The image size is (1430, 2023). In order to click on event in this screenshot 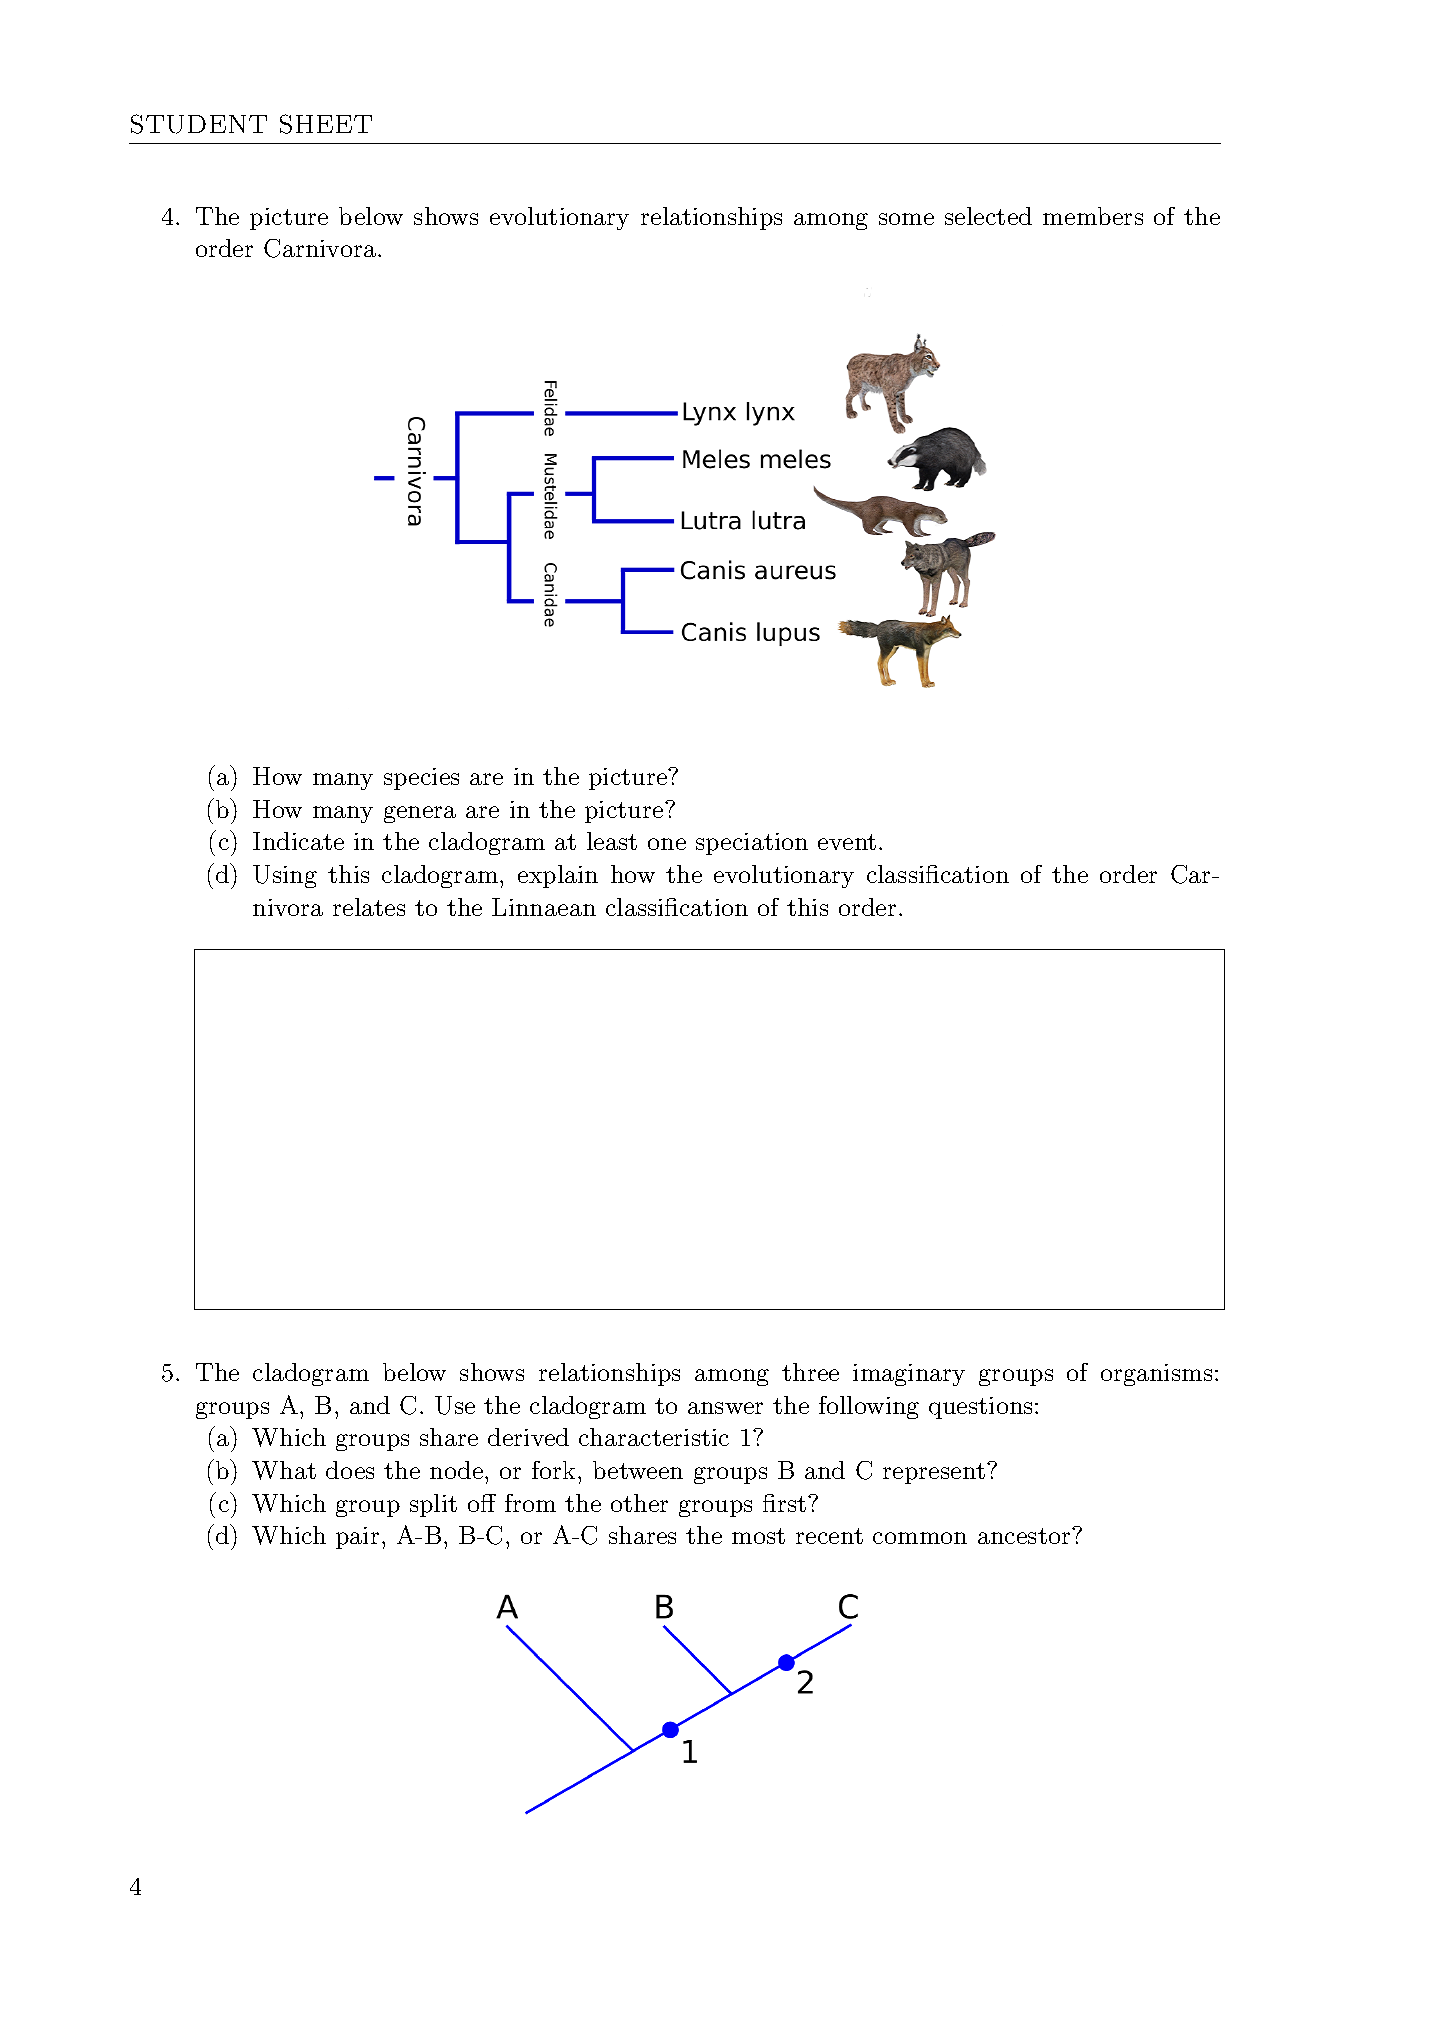, I will do `click(847, 842)`.
